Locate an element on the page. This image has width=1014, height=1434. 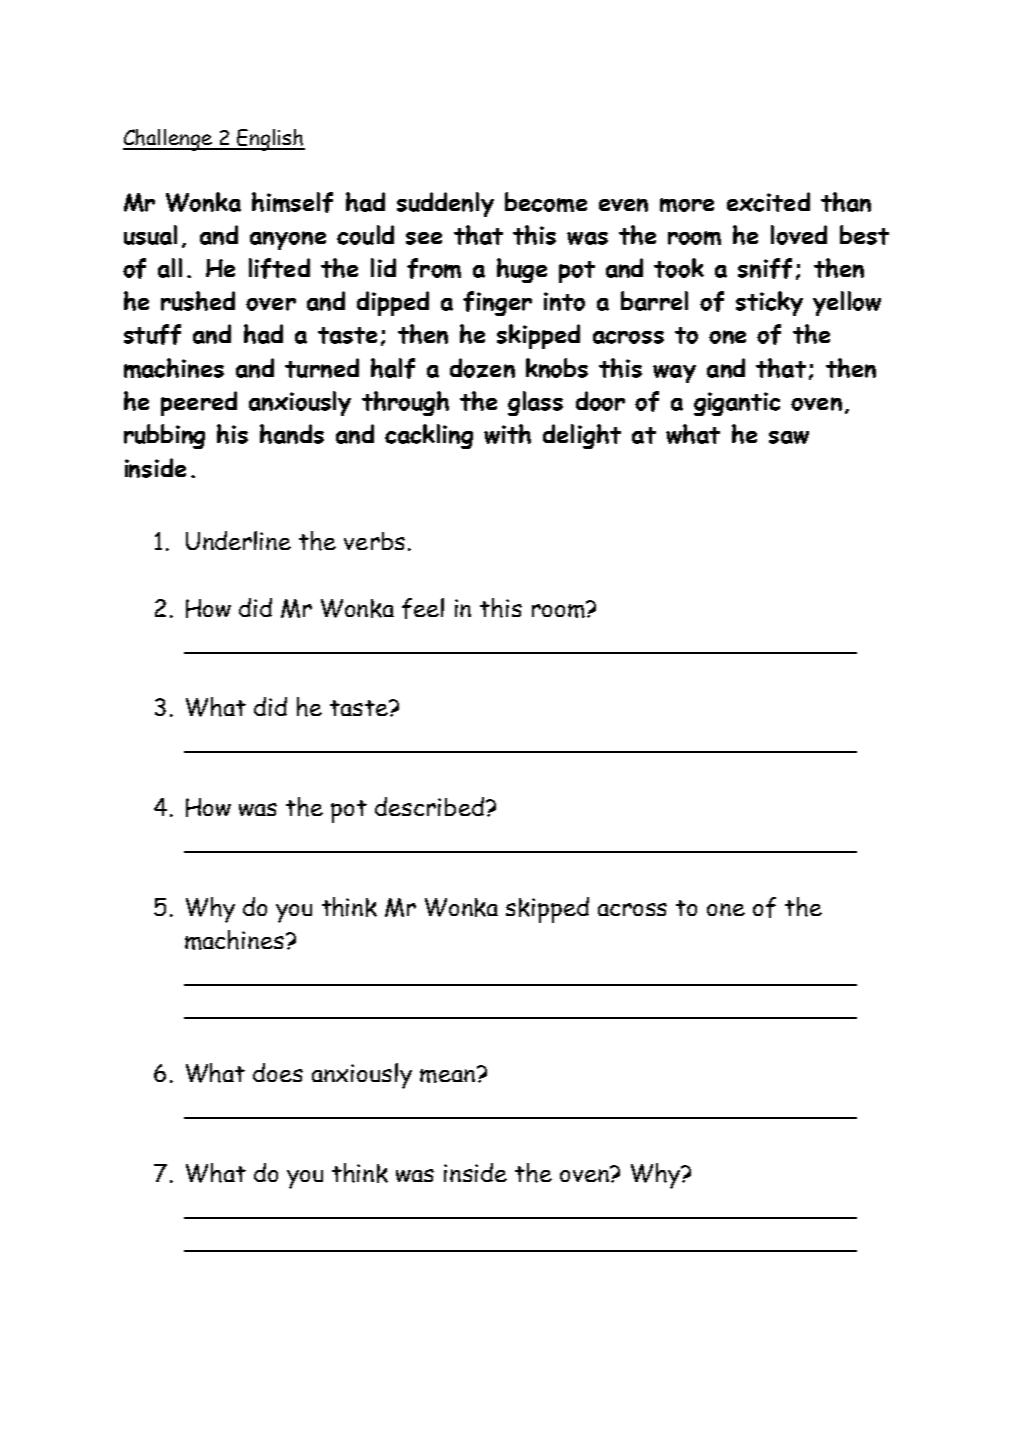
does is located at coordinates (278, 1072).
